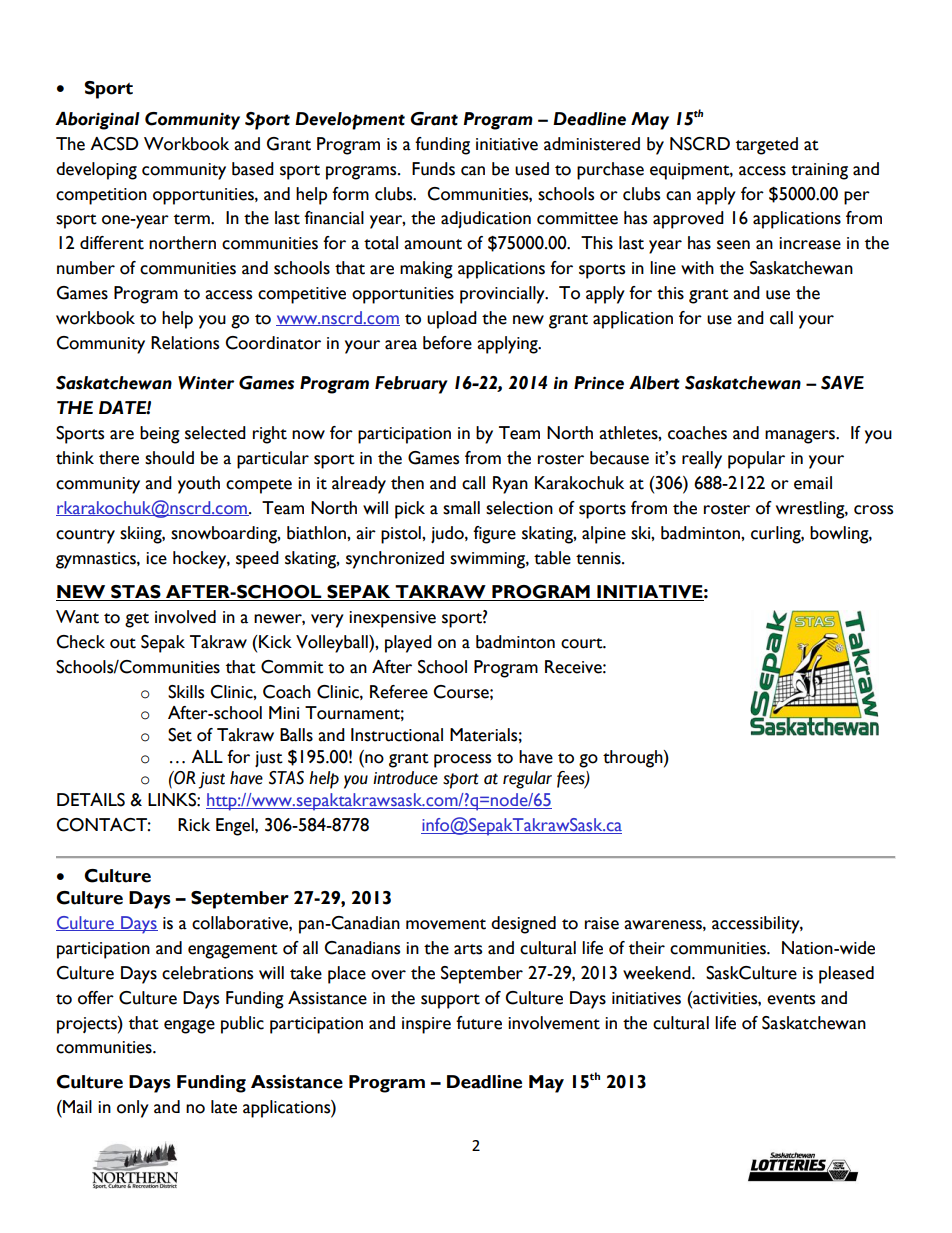  What do you see at coordinates (479, 1023) in the page?
I see `future` at bounding box center [479, 1023].
